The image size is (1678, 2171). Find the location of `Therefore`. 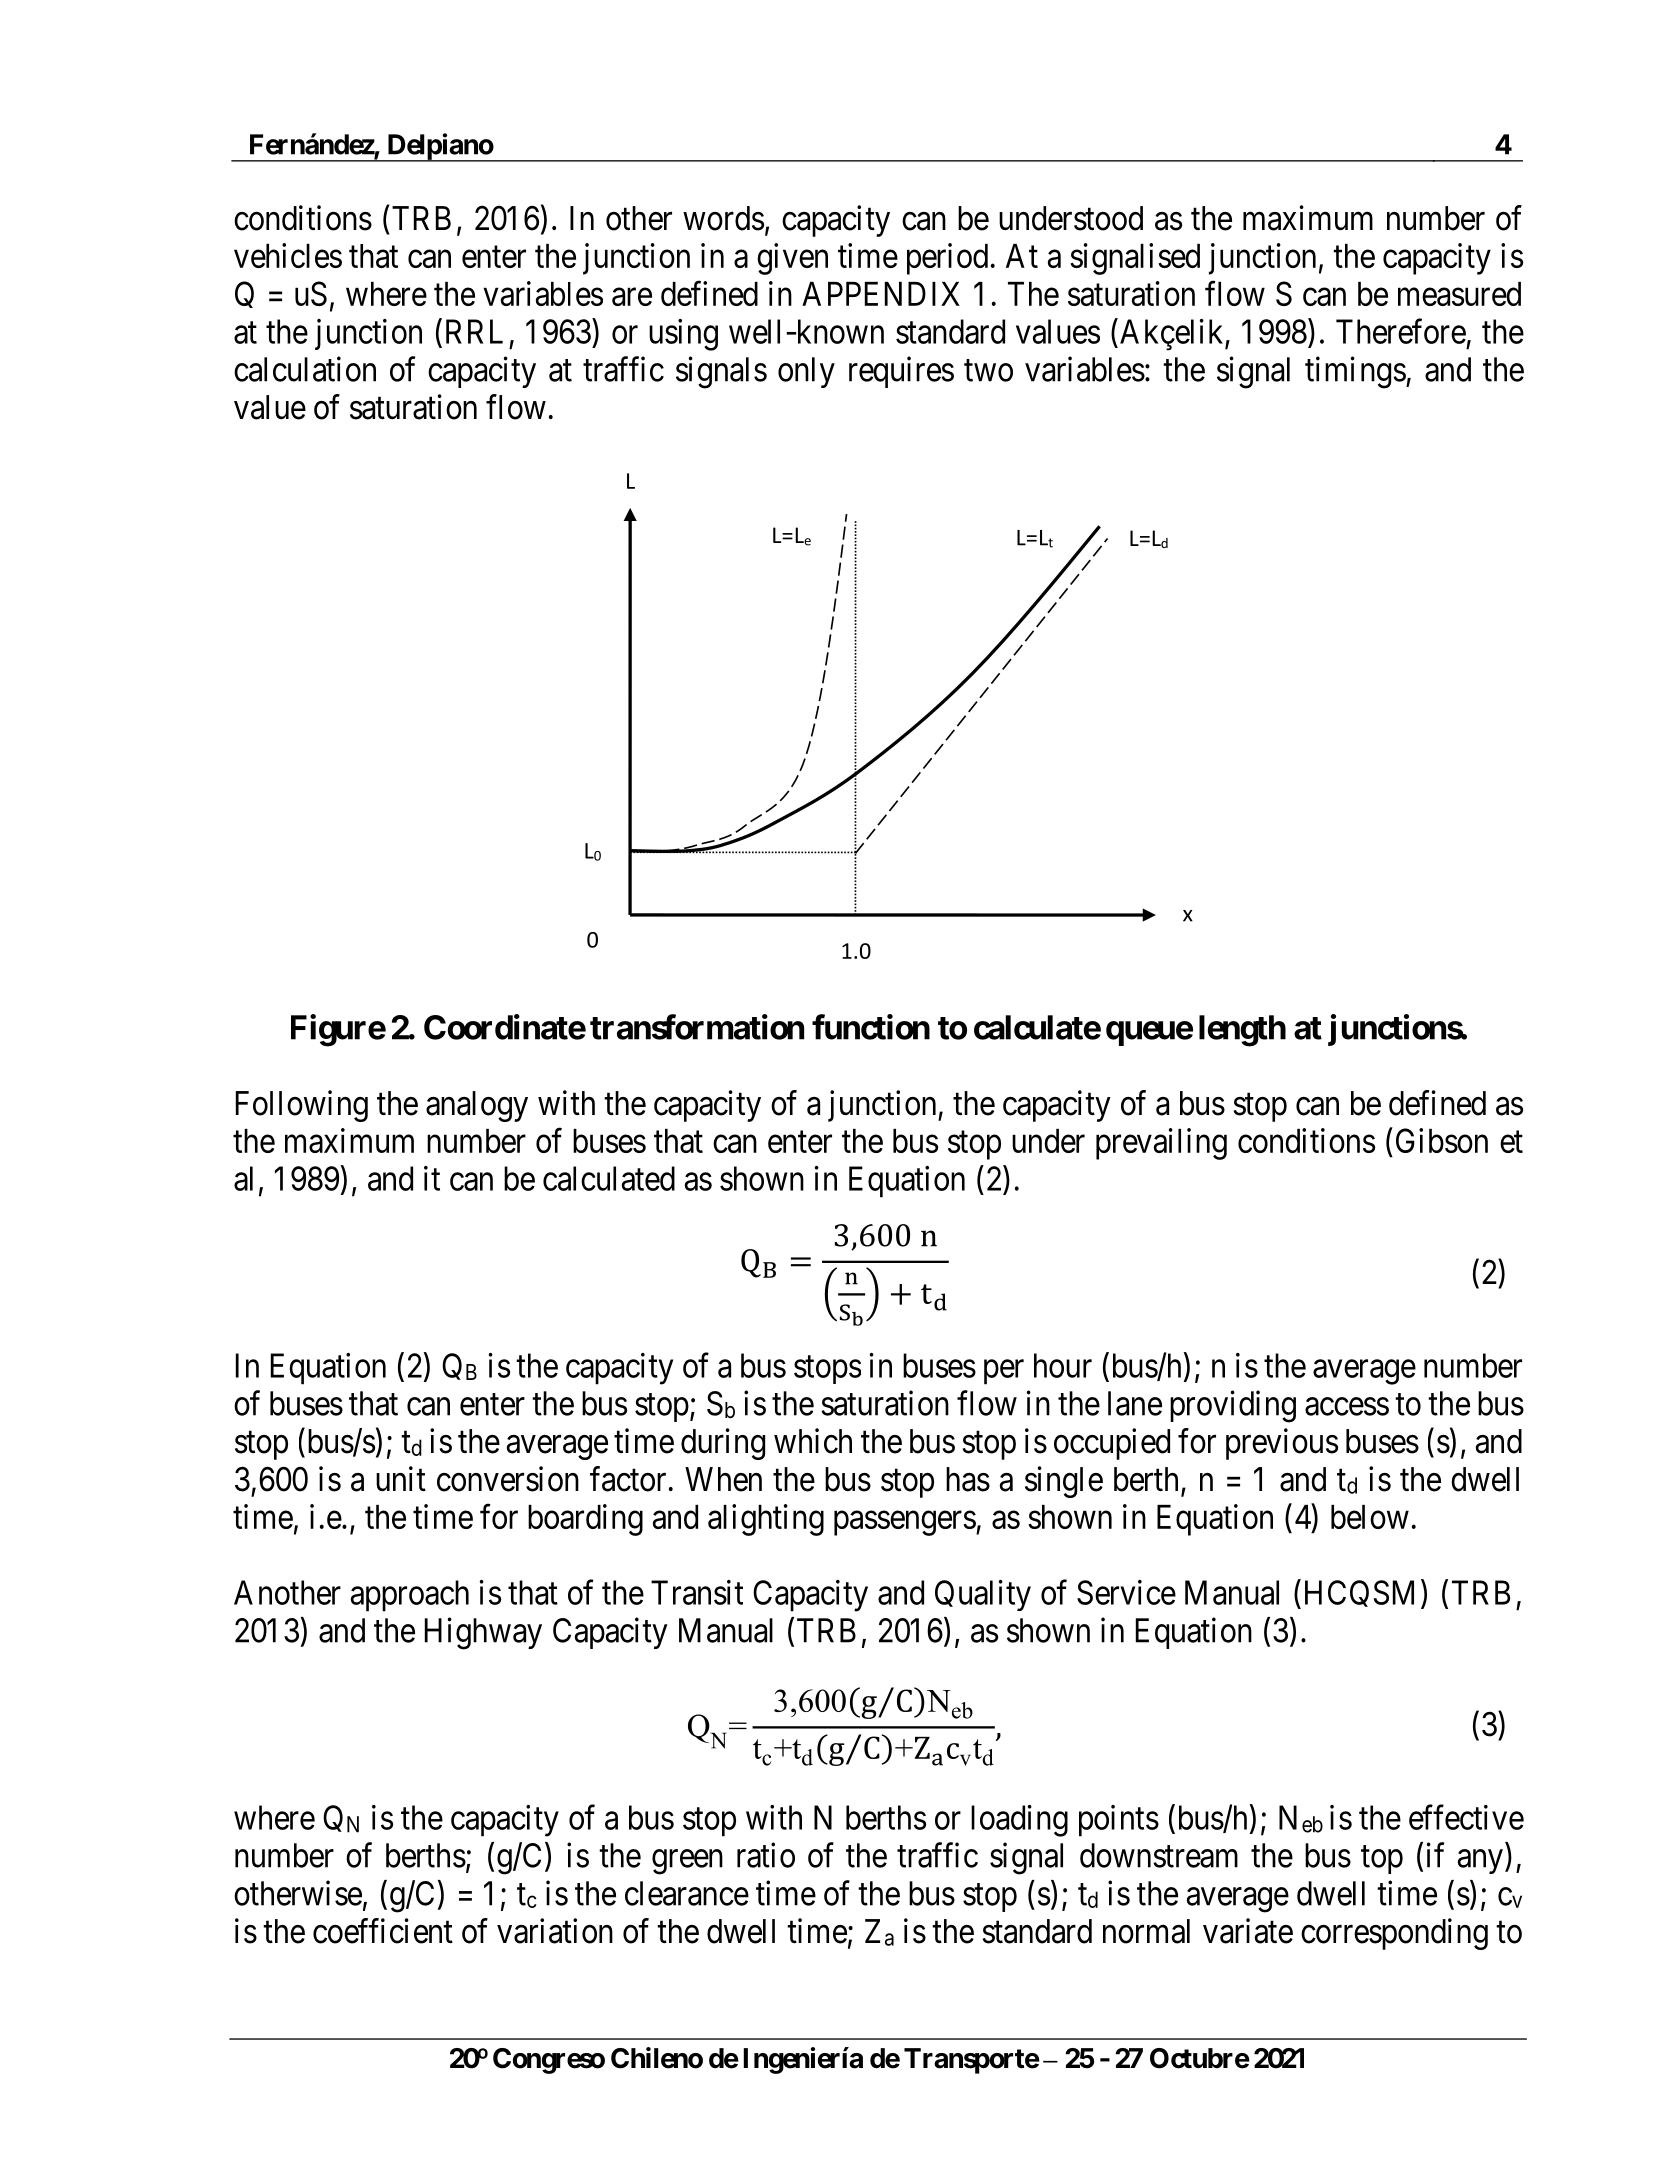

Therefore is located at coordinates (1401, 331).
